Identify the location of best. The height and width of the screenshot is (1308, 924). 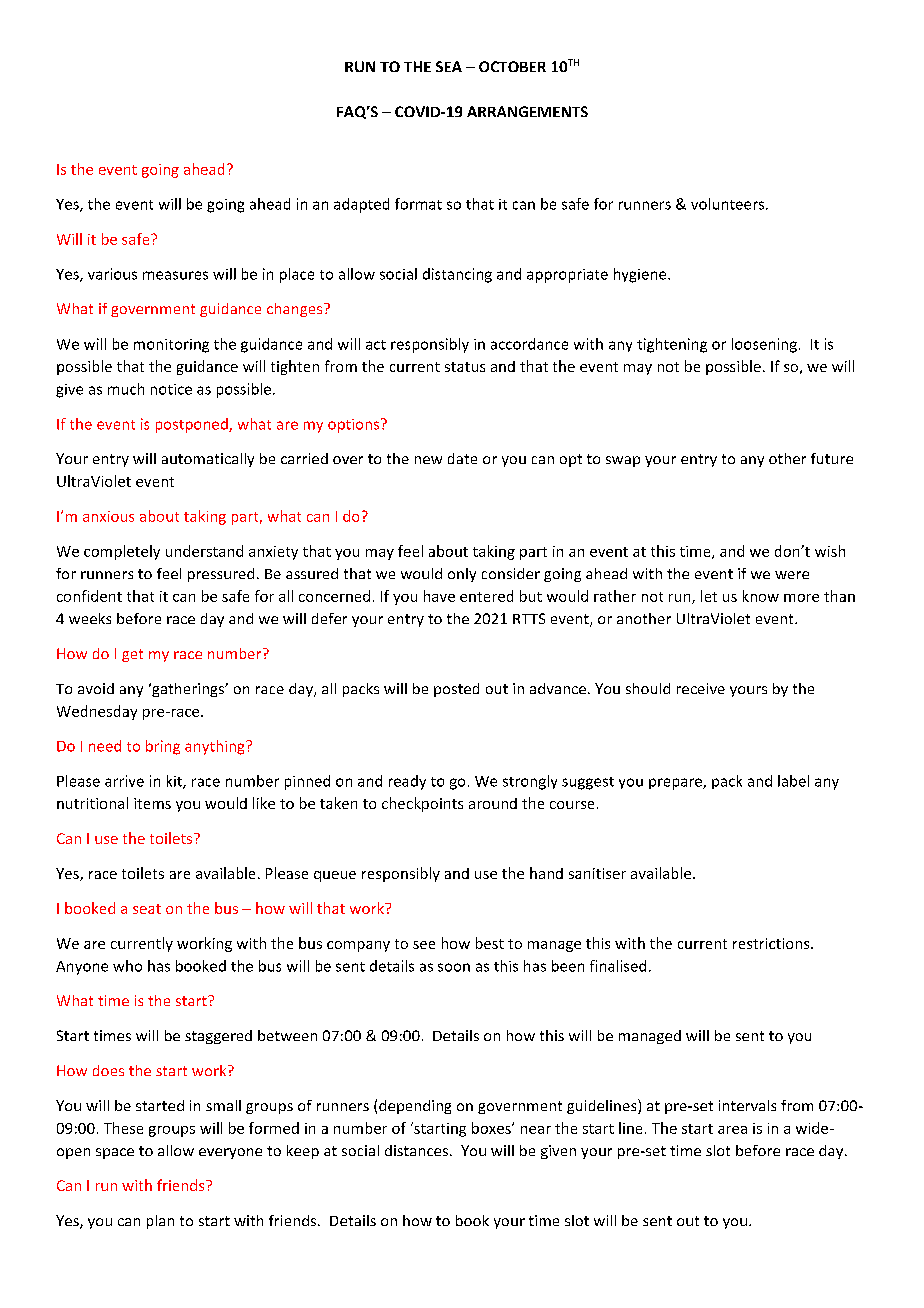
(490, 943).
